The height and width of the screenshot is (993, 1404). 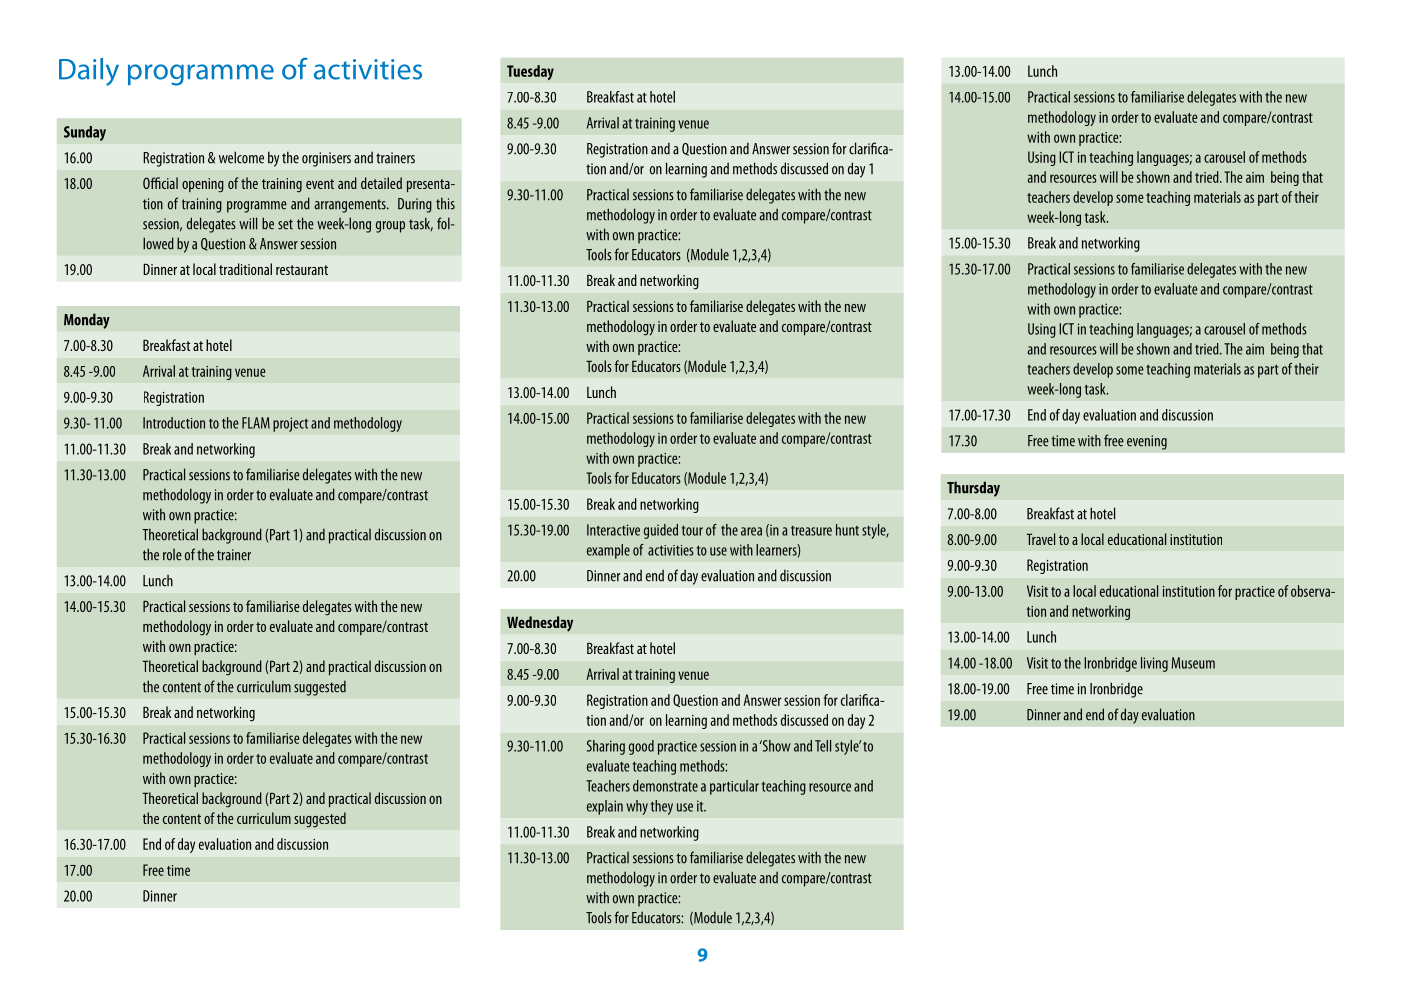 I want to click on group, so click(x=390, y=227).
